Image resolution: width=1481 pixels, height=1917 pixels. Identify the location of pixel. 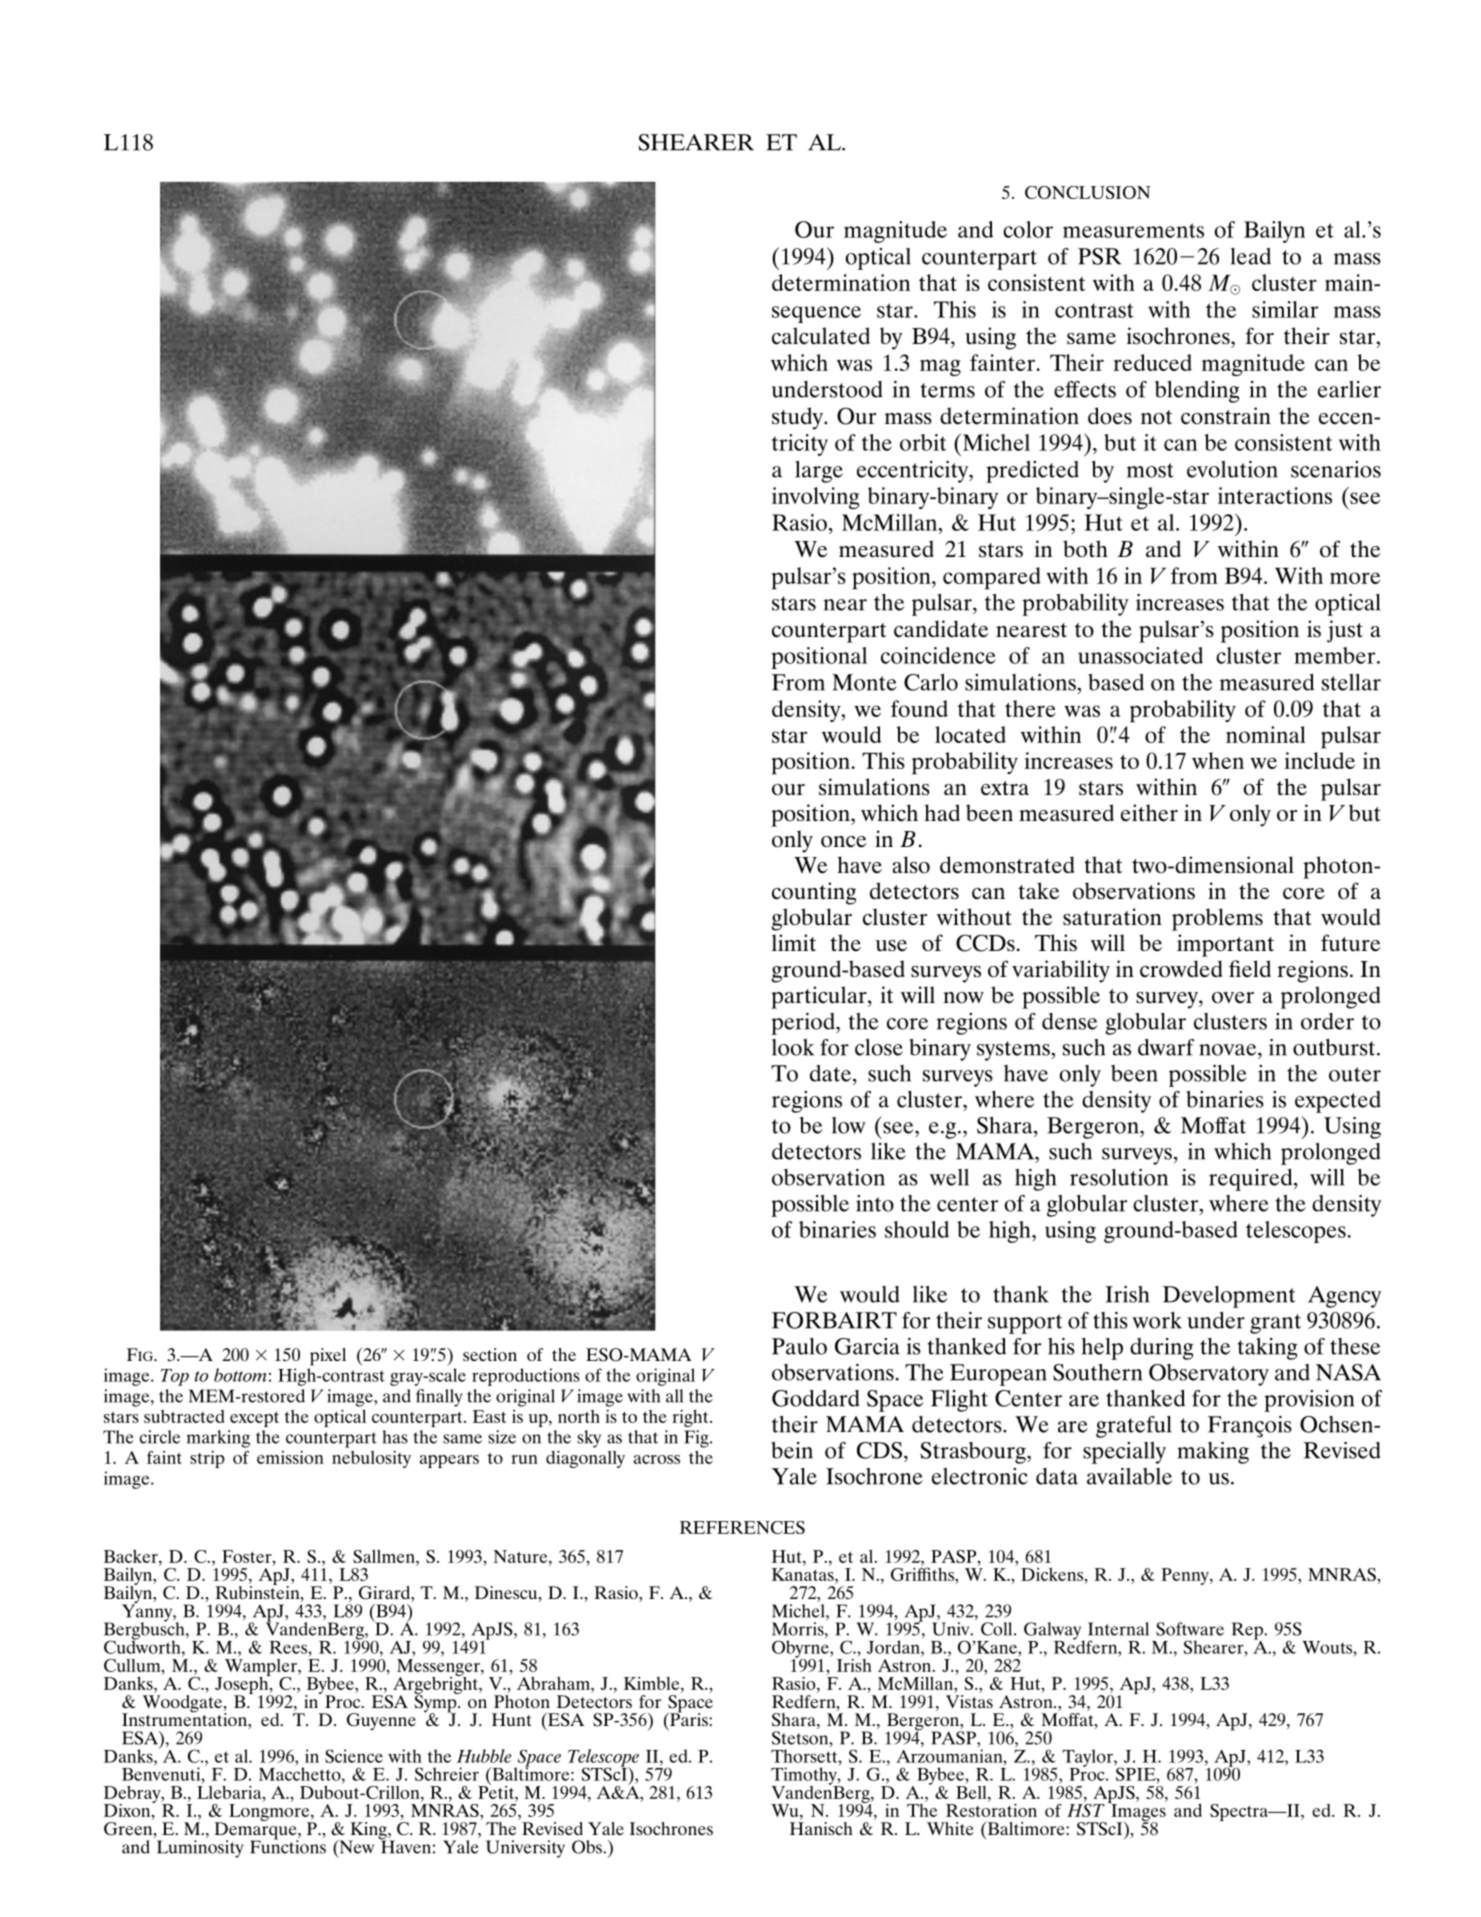
(328, 1357).
